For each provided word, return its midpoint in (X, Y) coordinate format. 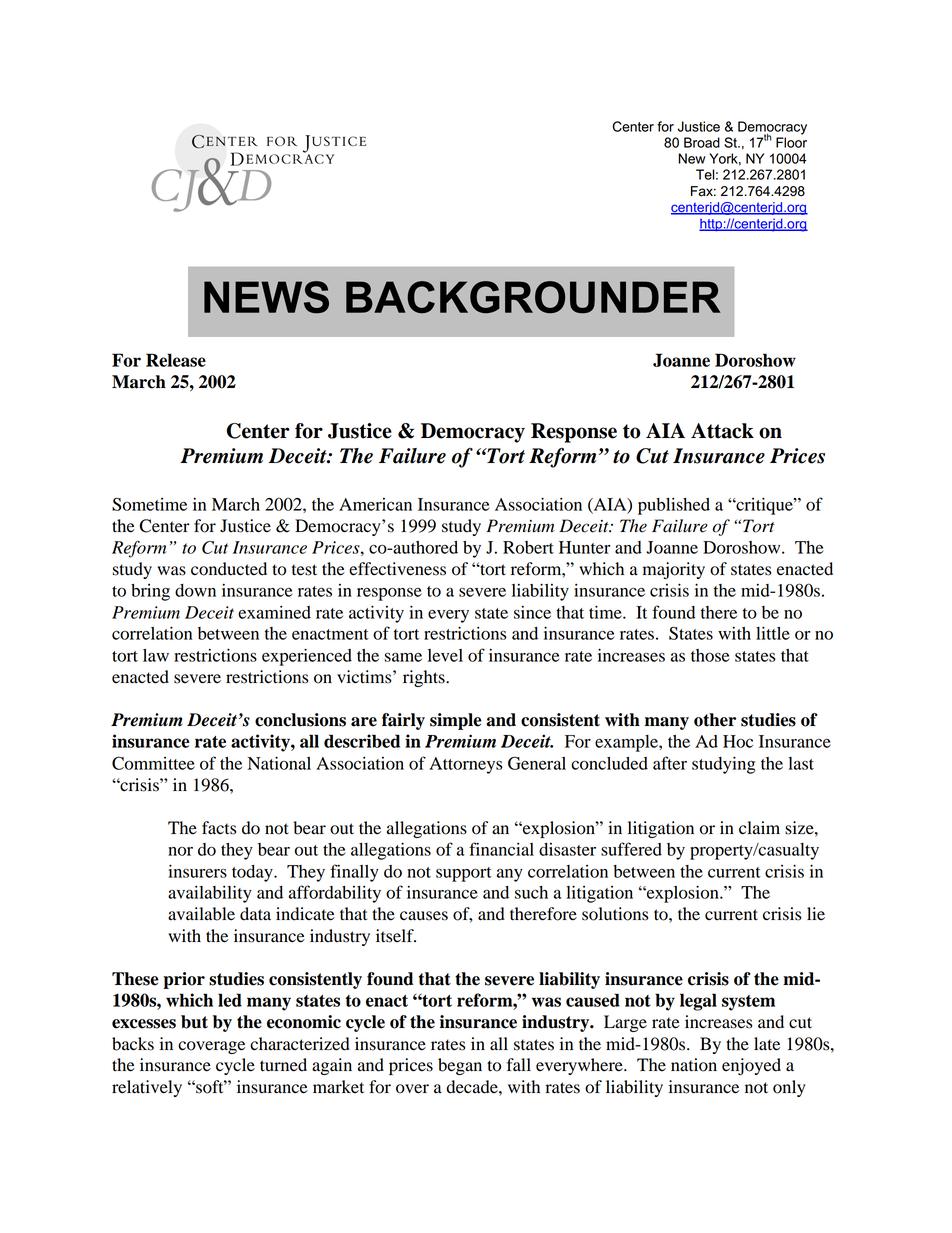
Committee (153, 763)
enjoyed (751, 1066)
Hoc (738, 741)
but (194, 1022)
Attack (722, 431)
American (375, 504)
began (460, 1066)
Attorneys (466, 765)
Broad (702, 142)
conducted (229, 569)
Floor (791, 142)
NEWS (266, 297)
